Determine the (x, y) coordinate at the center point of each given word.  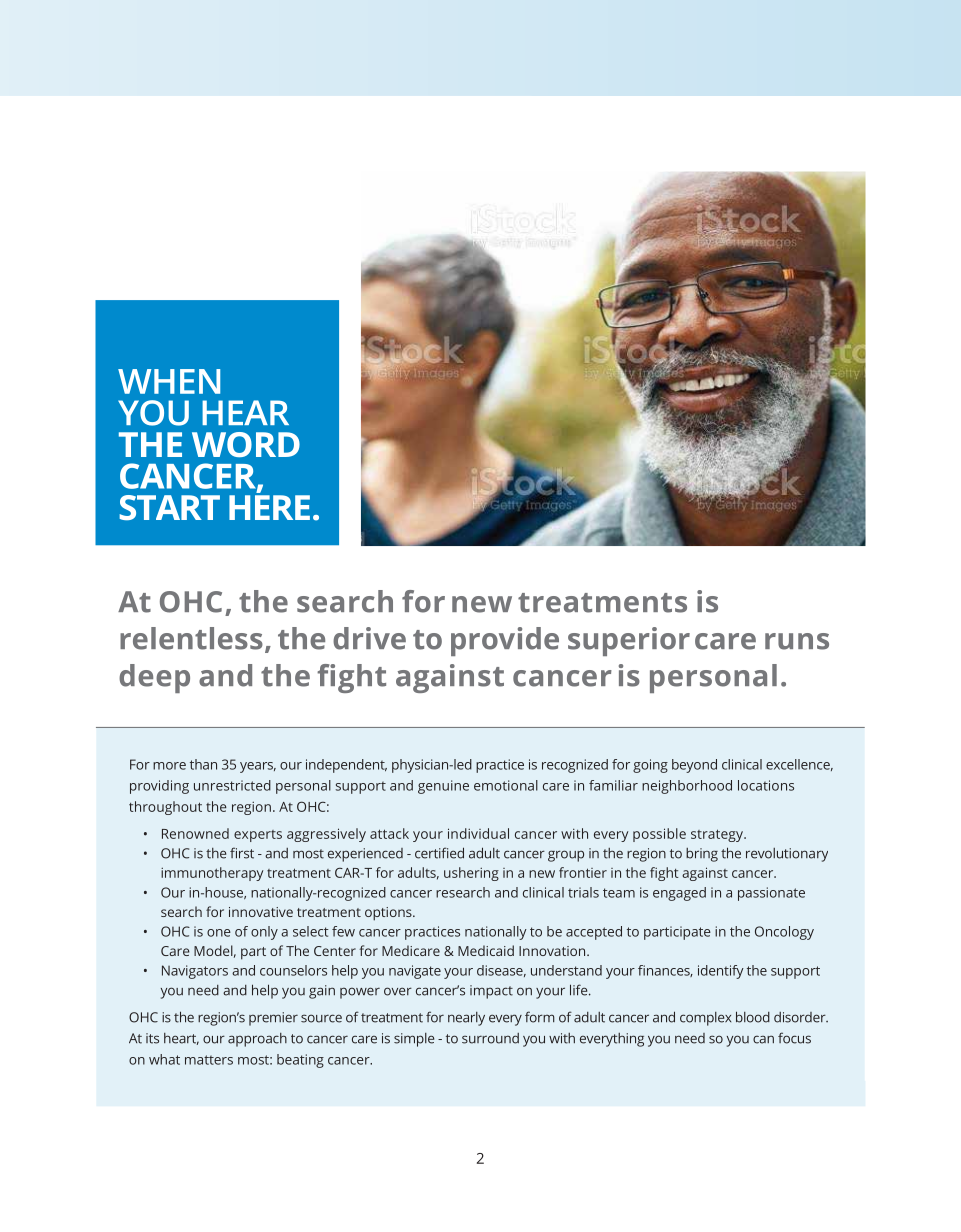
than (203, 764)
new (482, 604)
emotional (506, 785)
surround (490, 1038)
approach (257, 1040)
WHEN (169, 381)
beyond (694, 766)
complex (705, 1019)
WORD (246, 444)
